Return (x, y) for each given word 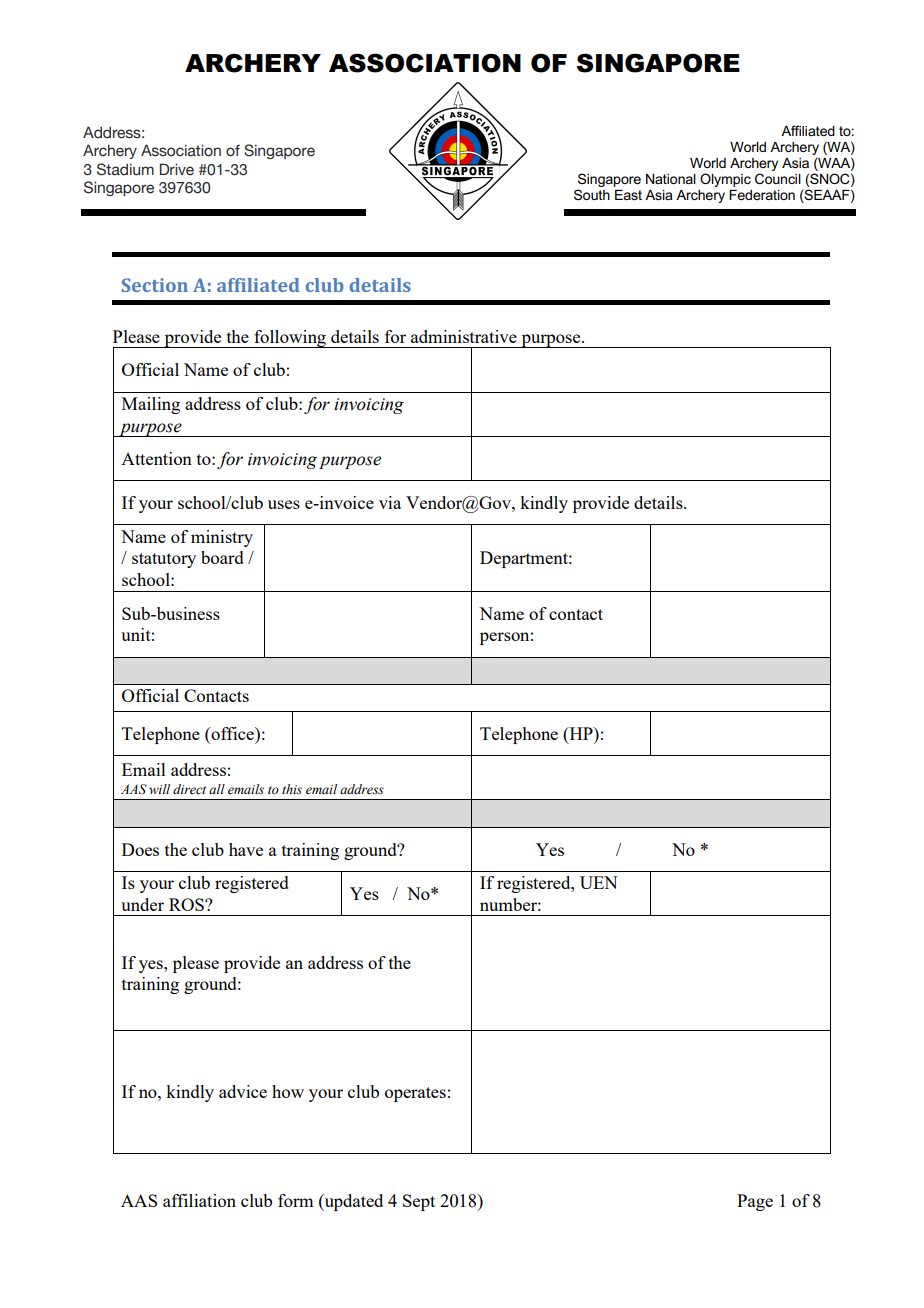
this (292, 789)
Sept (419, 1202)
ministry (222, 538)
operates (415, 1094)
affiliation (199, 1200)
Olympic (725, 180)
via (390, 502)
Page (755, 1202)
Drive (177, 169)
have (246, 849)
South (592, 194)
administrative (464, 336)
